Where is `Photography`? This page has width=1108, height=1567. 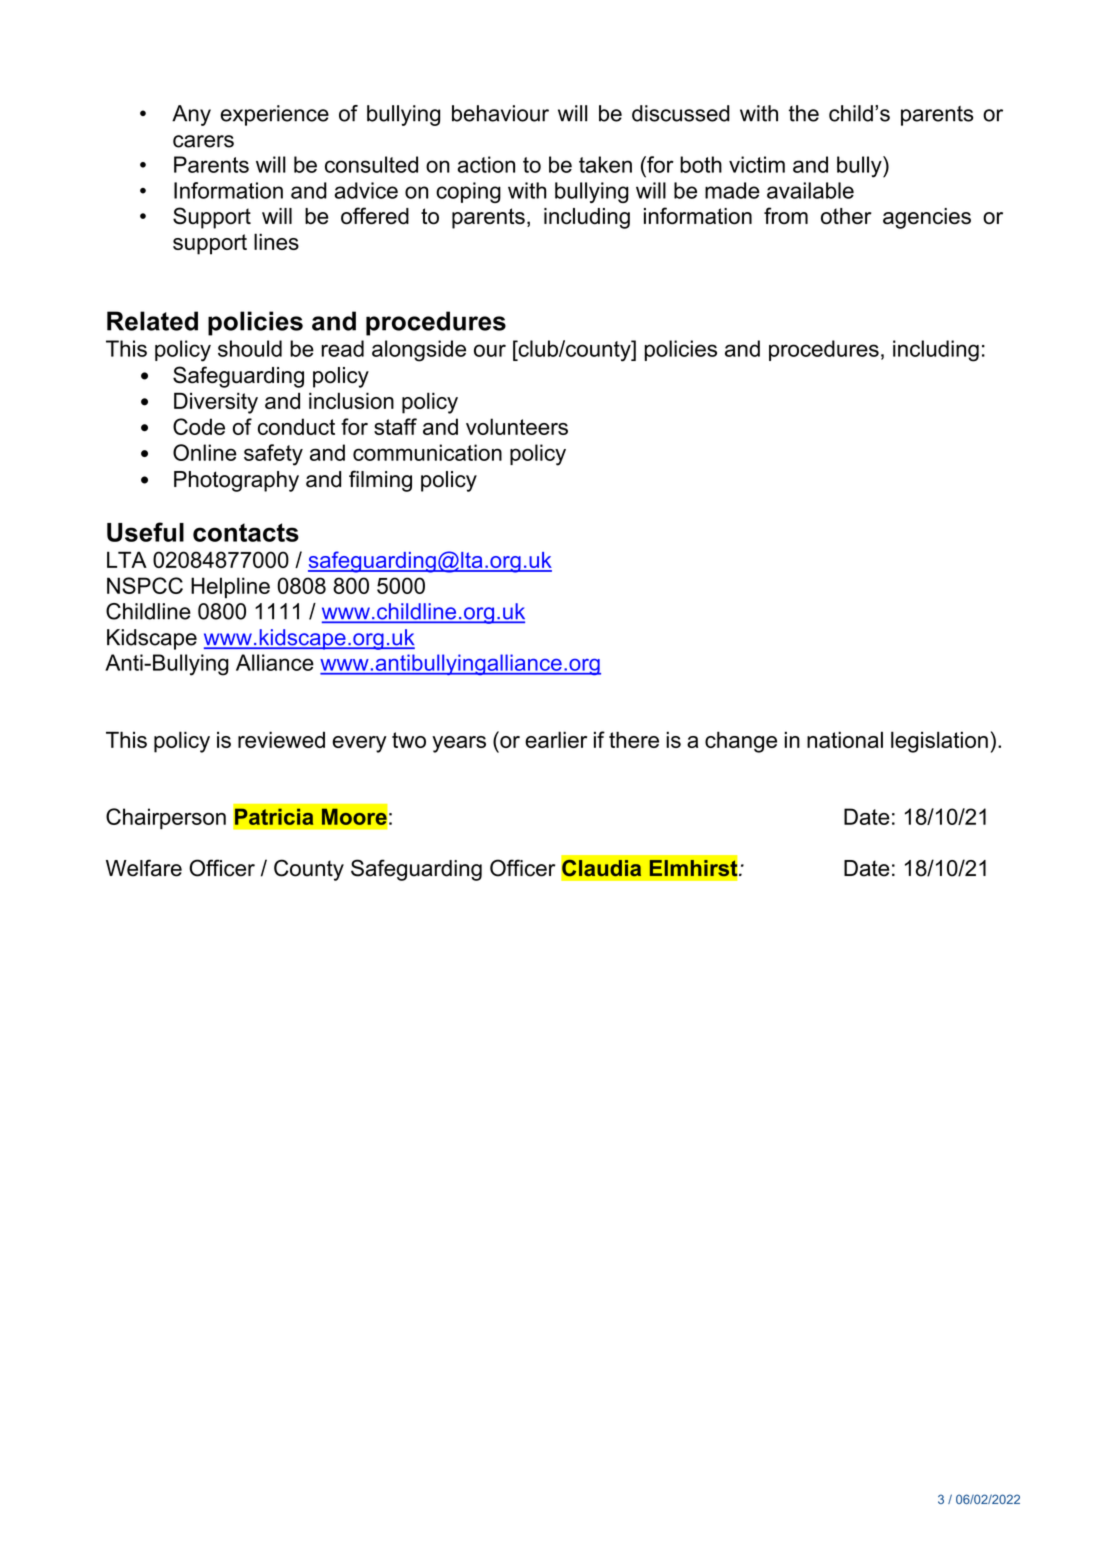 Photography is located at coordinates (236, 481).
